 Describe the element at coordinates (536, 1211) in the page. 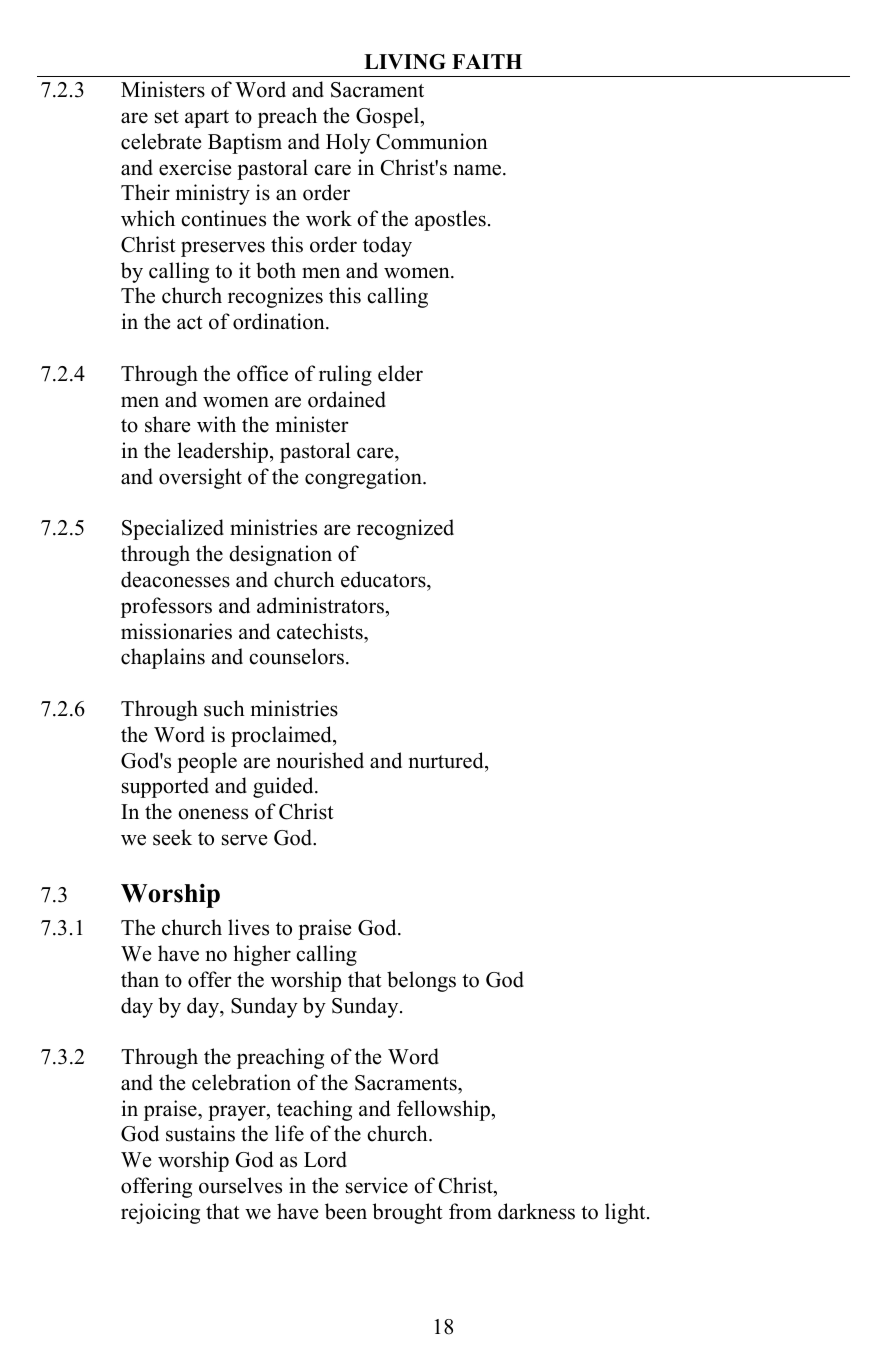

I see `darkness` at that location.
